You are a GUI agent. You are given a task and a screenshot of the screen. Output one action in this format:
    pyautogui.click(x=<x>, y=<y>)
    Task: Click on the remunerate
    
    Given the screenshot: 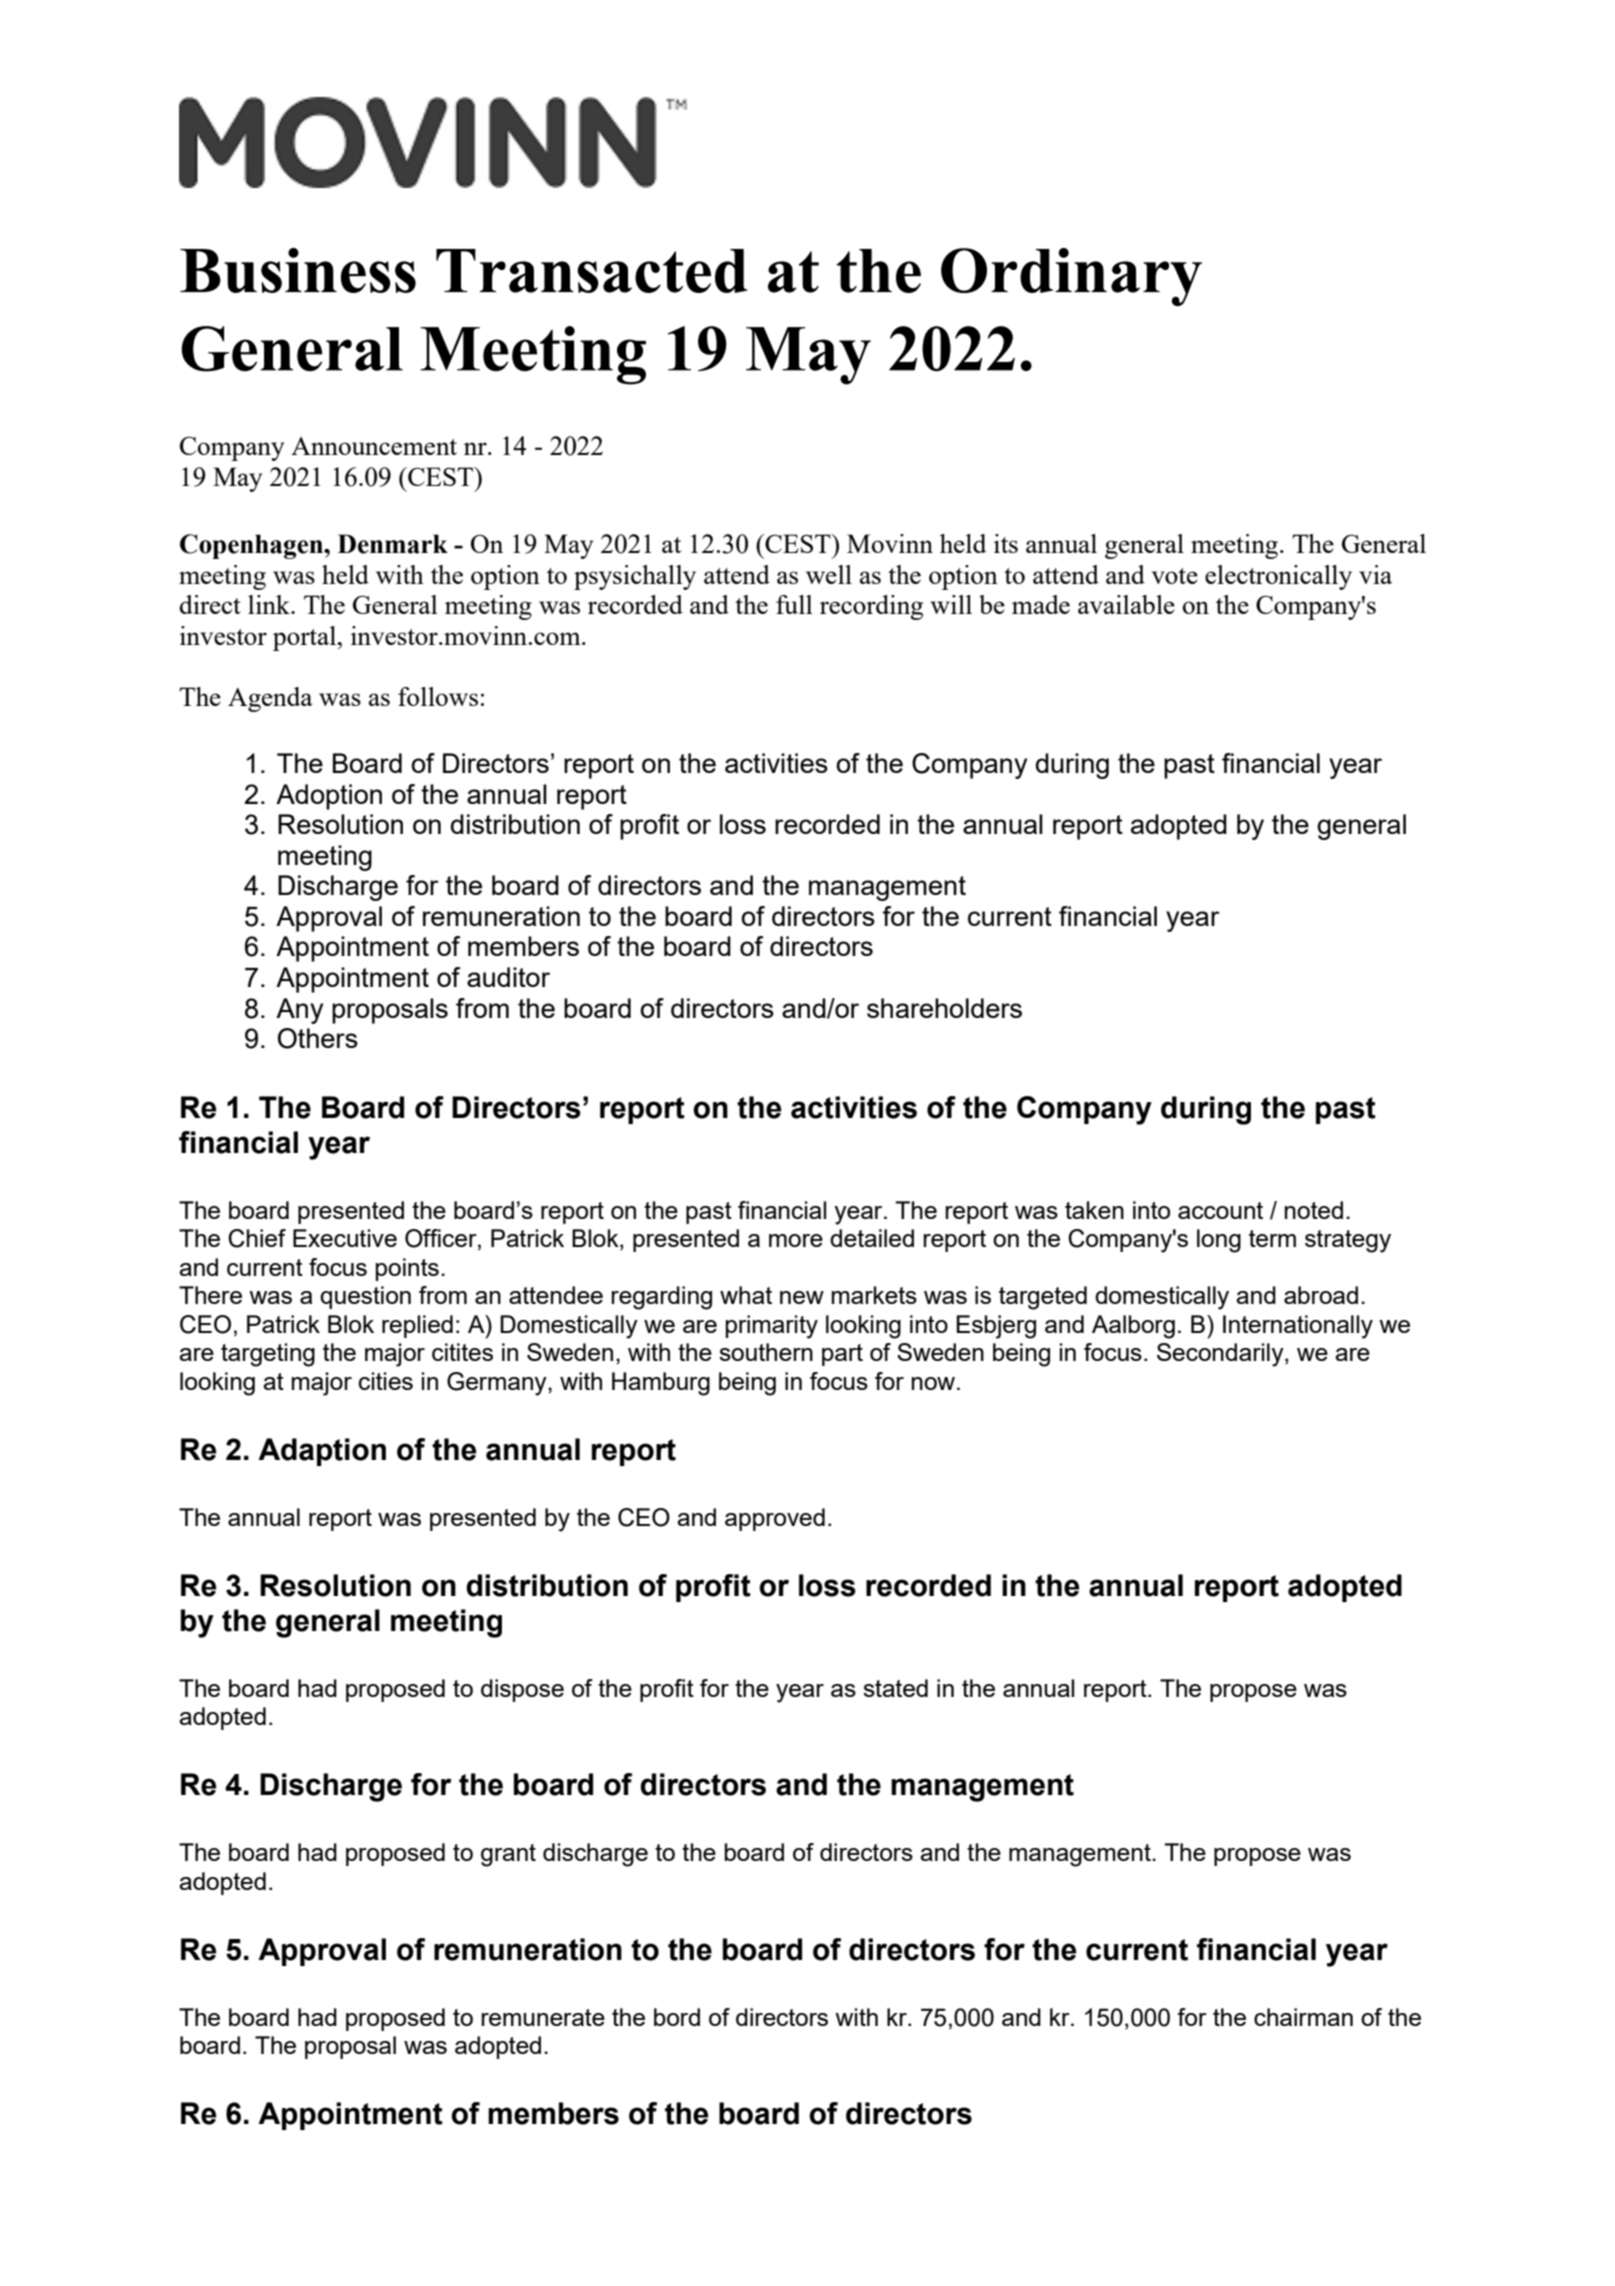 What is the action you would take?
    pyautogui.click(x=543, y=2017)
